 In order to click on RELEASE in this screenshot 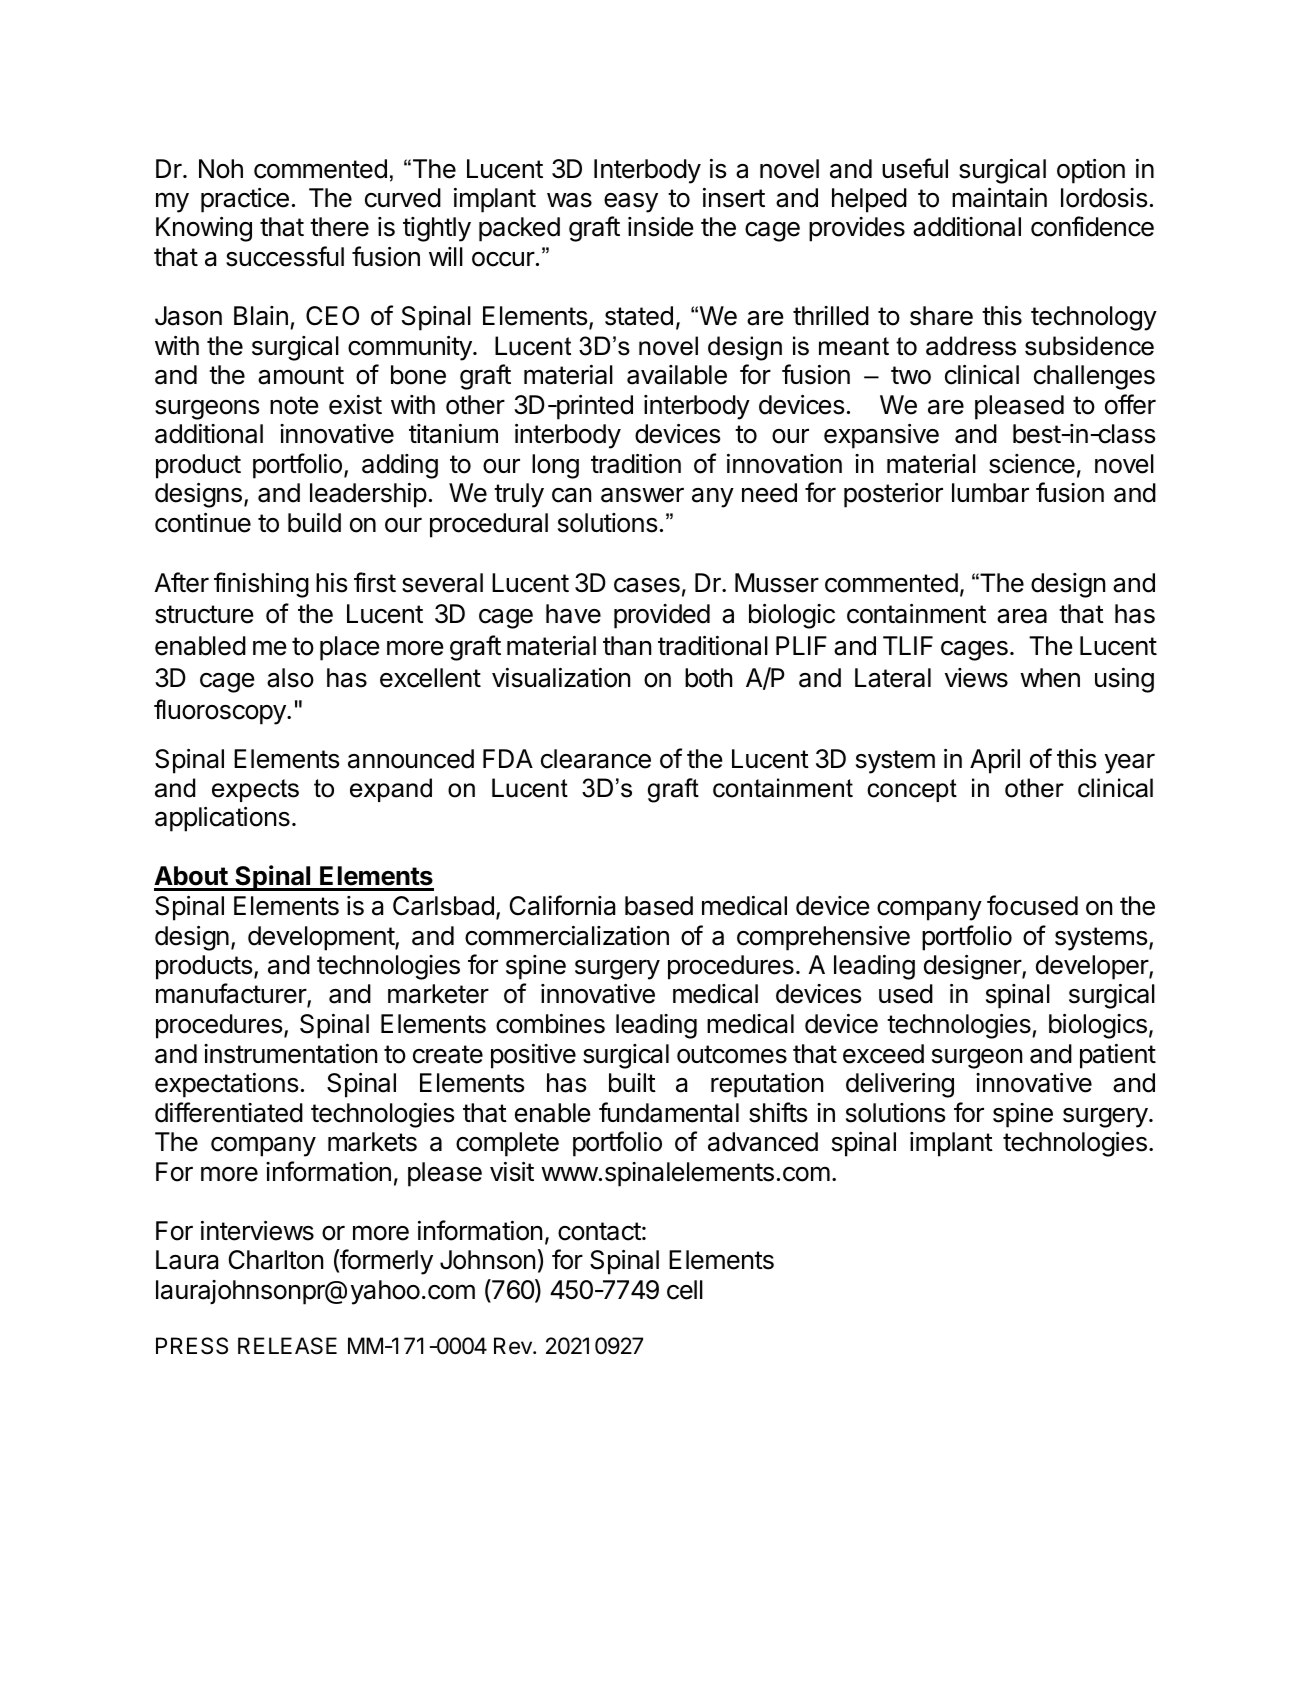, I will do `click(287, 1346)`.
